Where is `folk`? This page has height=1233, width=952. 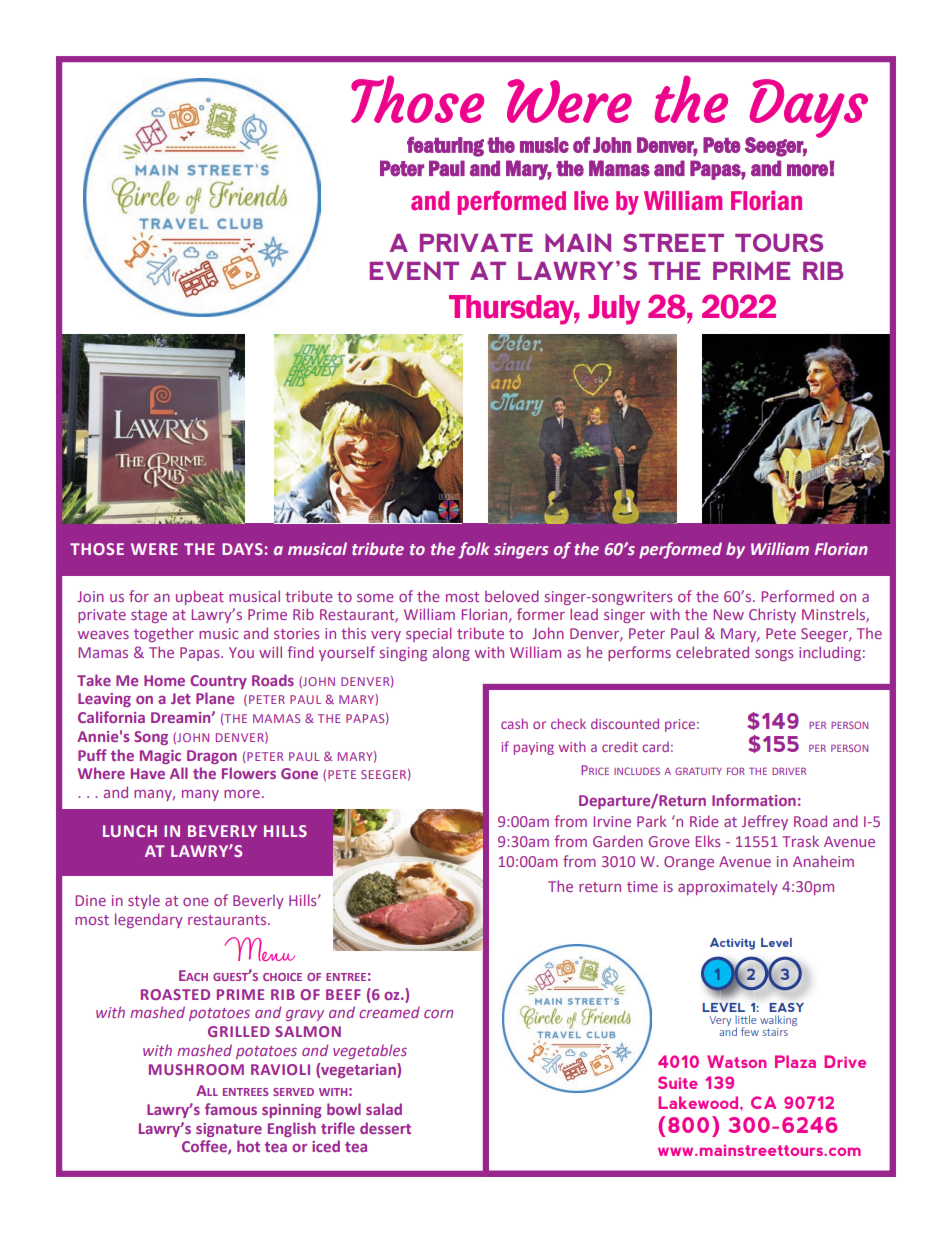 folk is located at coordinates (474, 550).
